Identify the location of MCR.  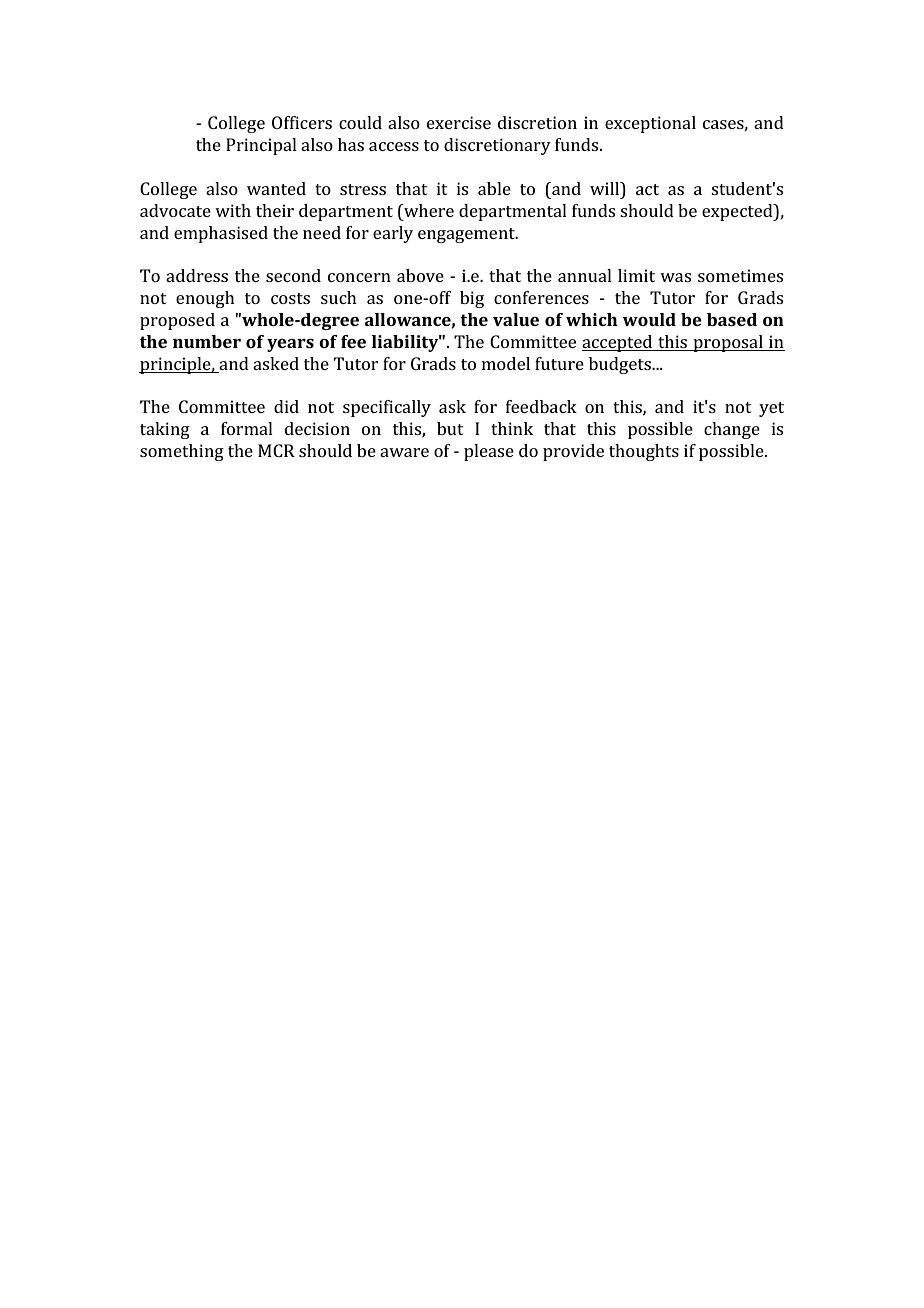
(276, 450).
